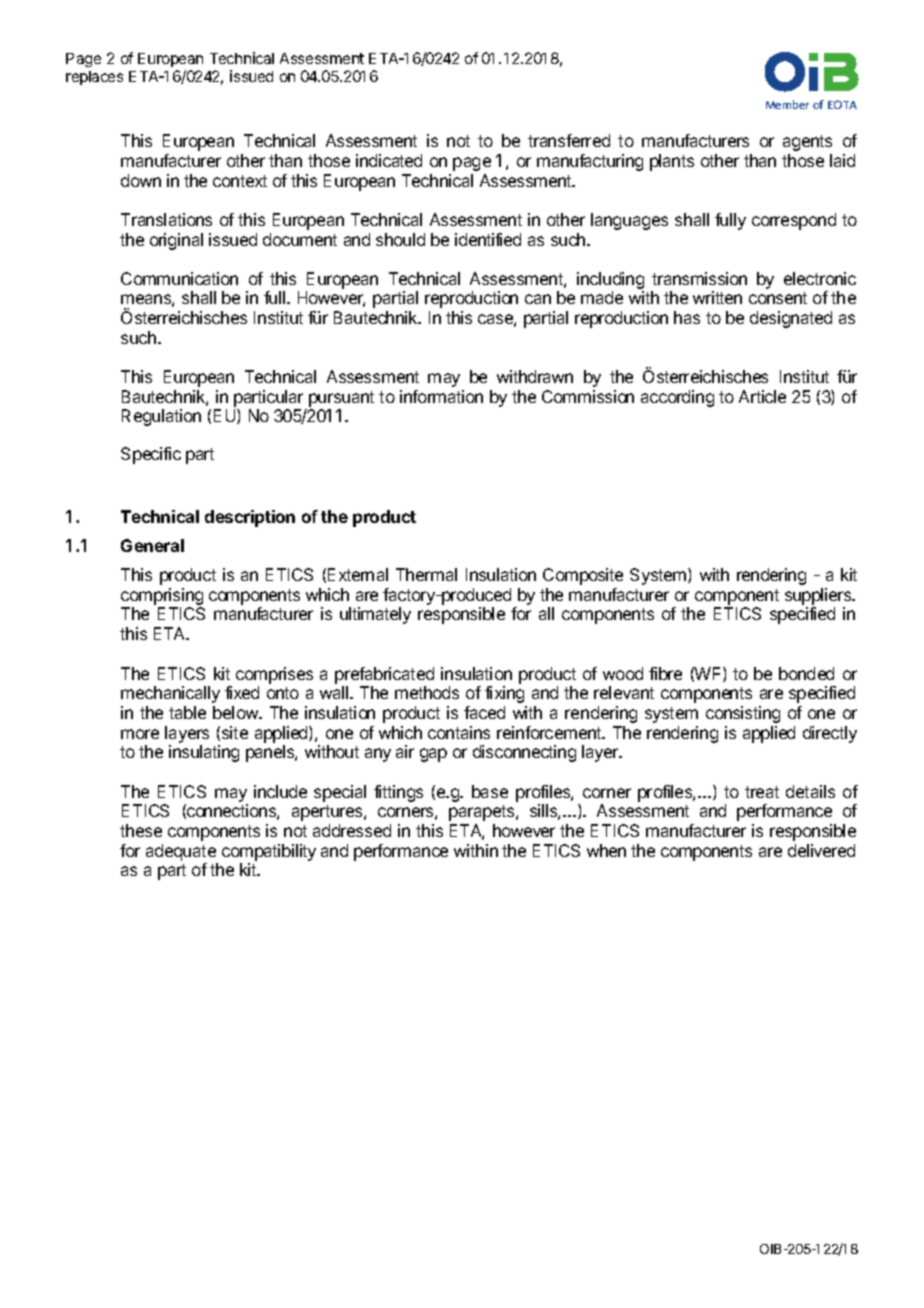  Describe the element at coordinates (762, 792) in the screenshot. I see `treat` at that location.
